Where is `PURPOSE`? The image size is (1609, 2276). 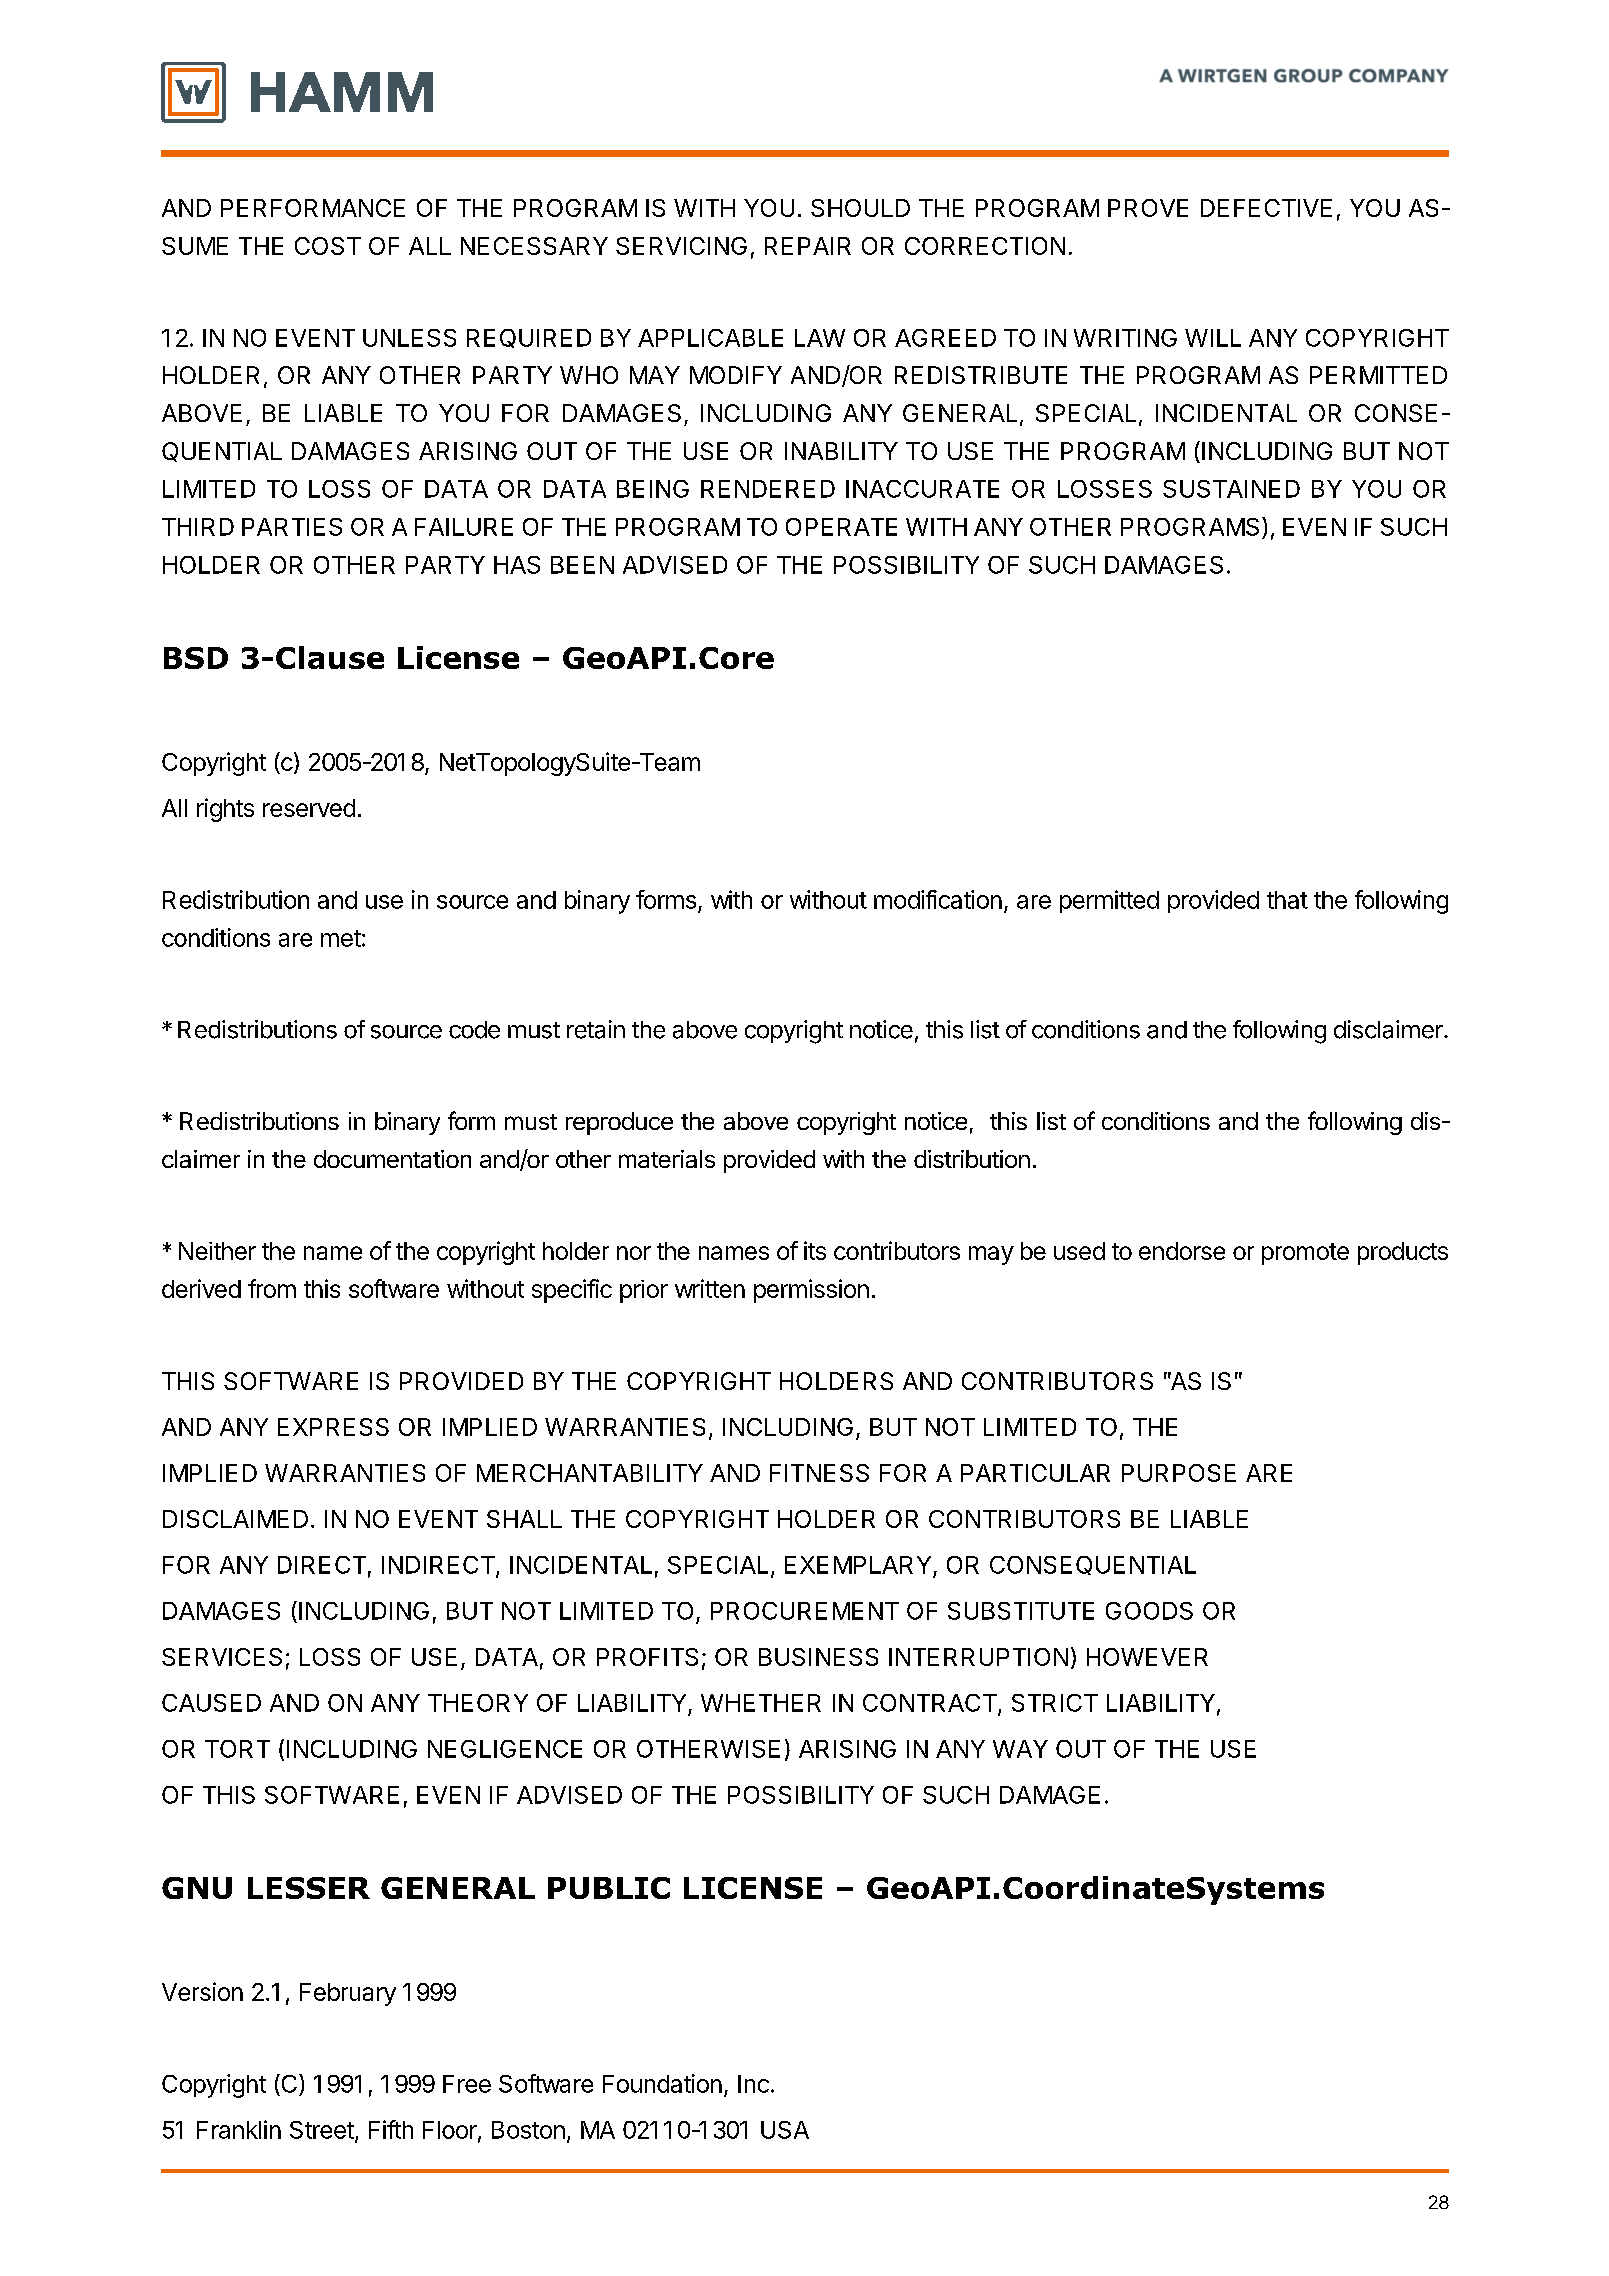
PURPOSE is located at coordinates (1179, 1473).
